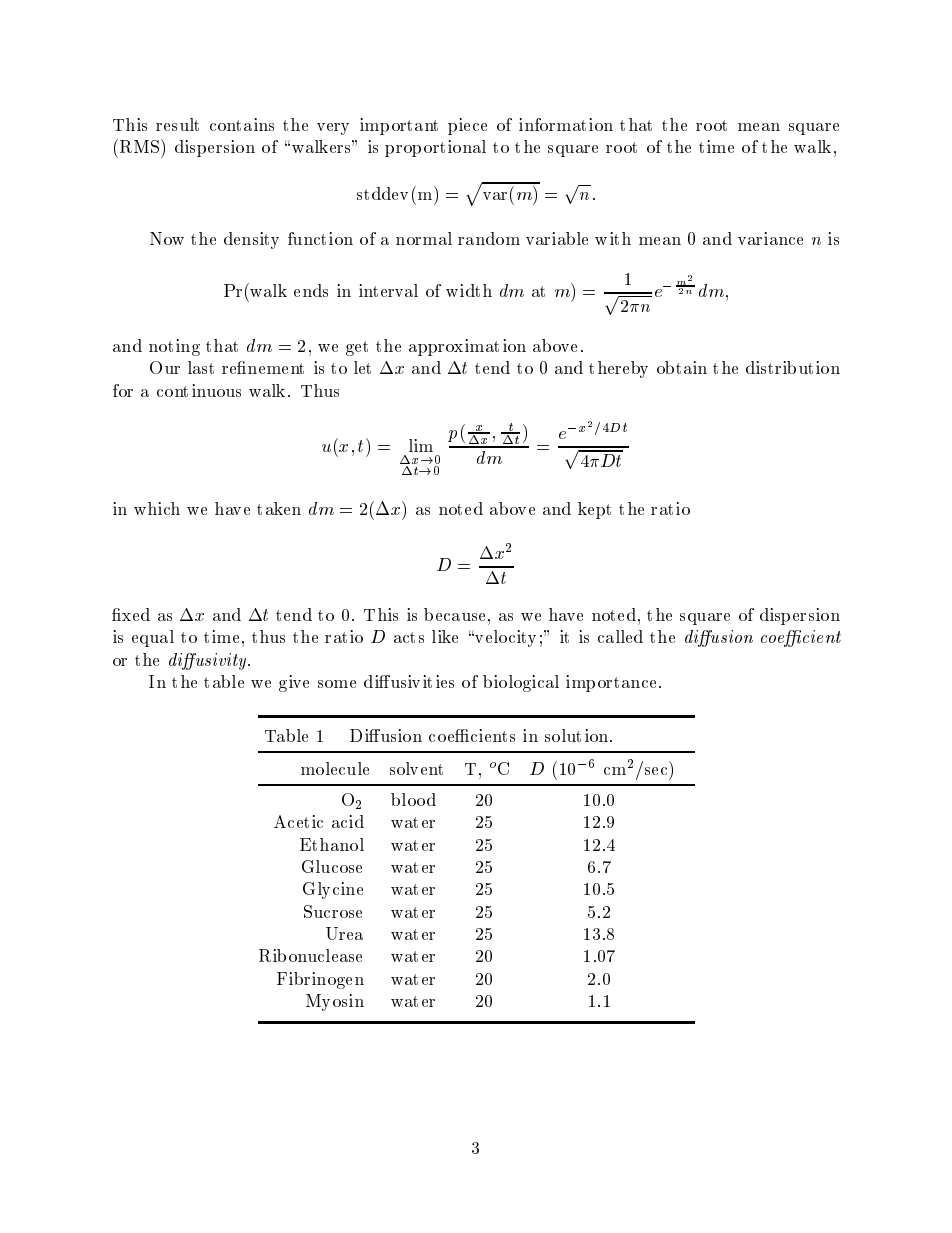  Describe the element at coordinates (770, 238) in the document. I see `variance` at that location.
